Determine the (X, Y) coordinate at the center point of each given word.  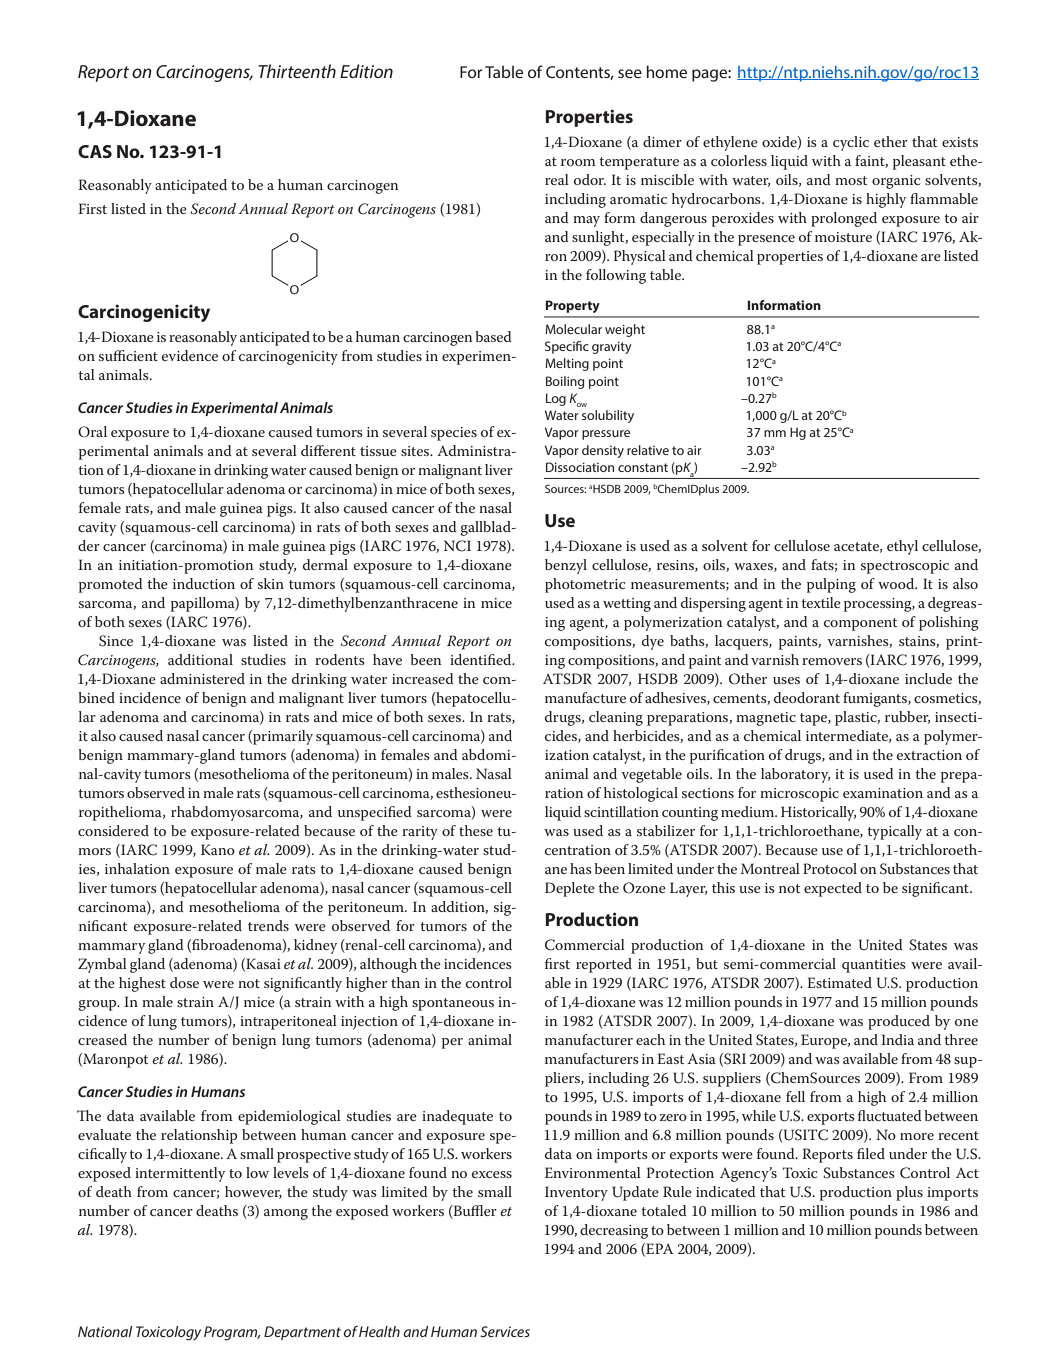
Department (302, 1333)
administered (202, 678)
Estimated (839, 982)
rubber (907, 717)
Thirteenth (297, 71)
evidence (190, 355)
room (578, 162)
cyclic (851, 143)
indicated (726, 1191)
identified (482, 659)
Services (505, 1331)
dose (184, 982)
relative (648, 450)
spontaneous (453, 1004)
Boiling (565, 382)
